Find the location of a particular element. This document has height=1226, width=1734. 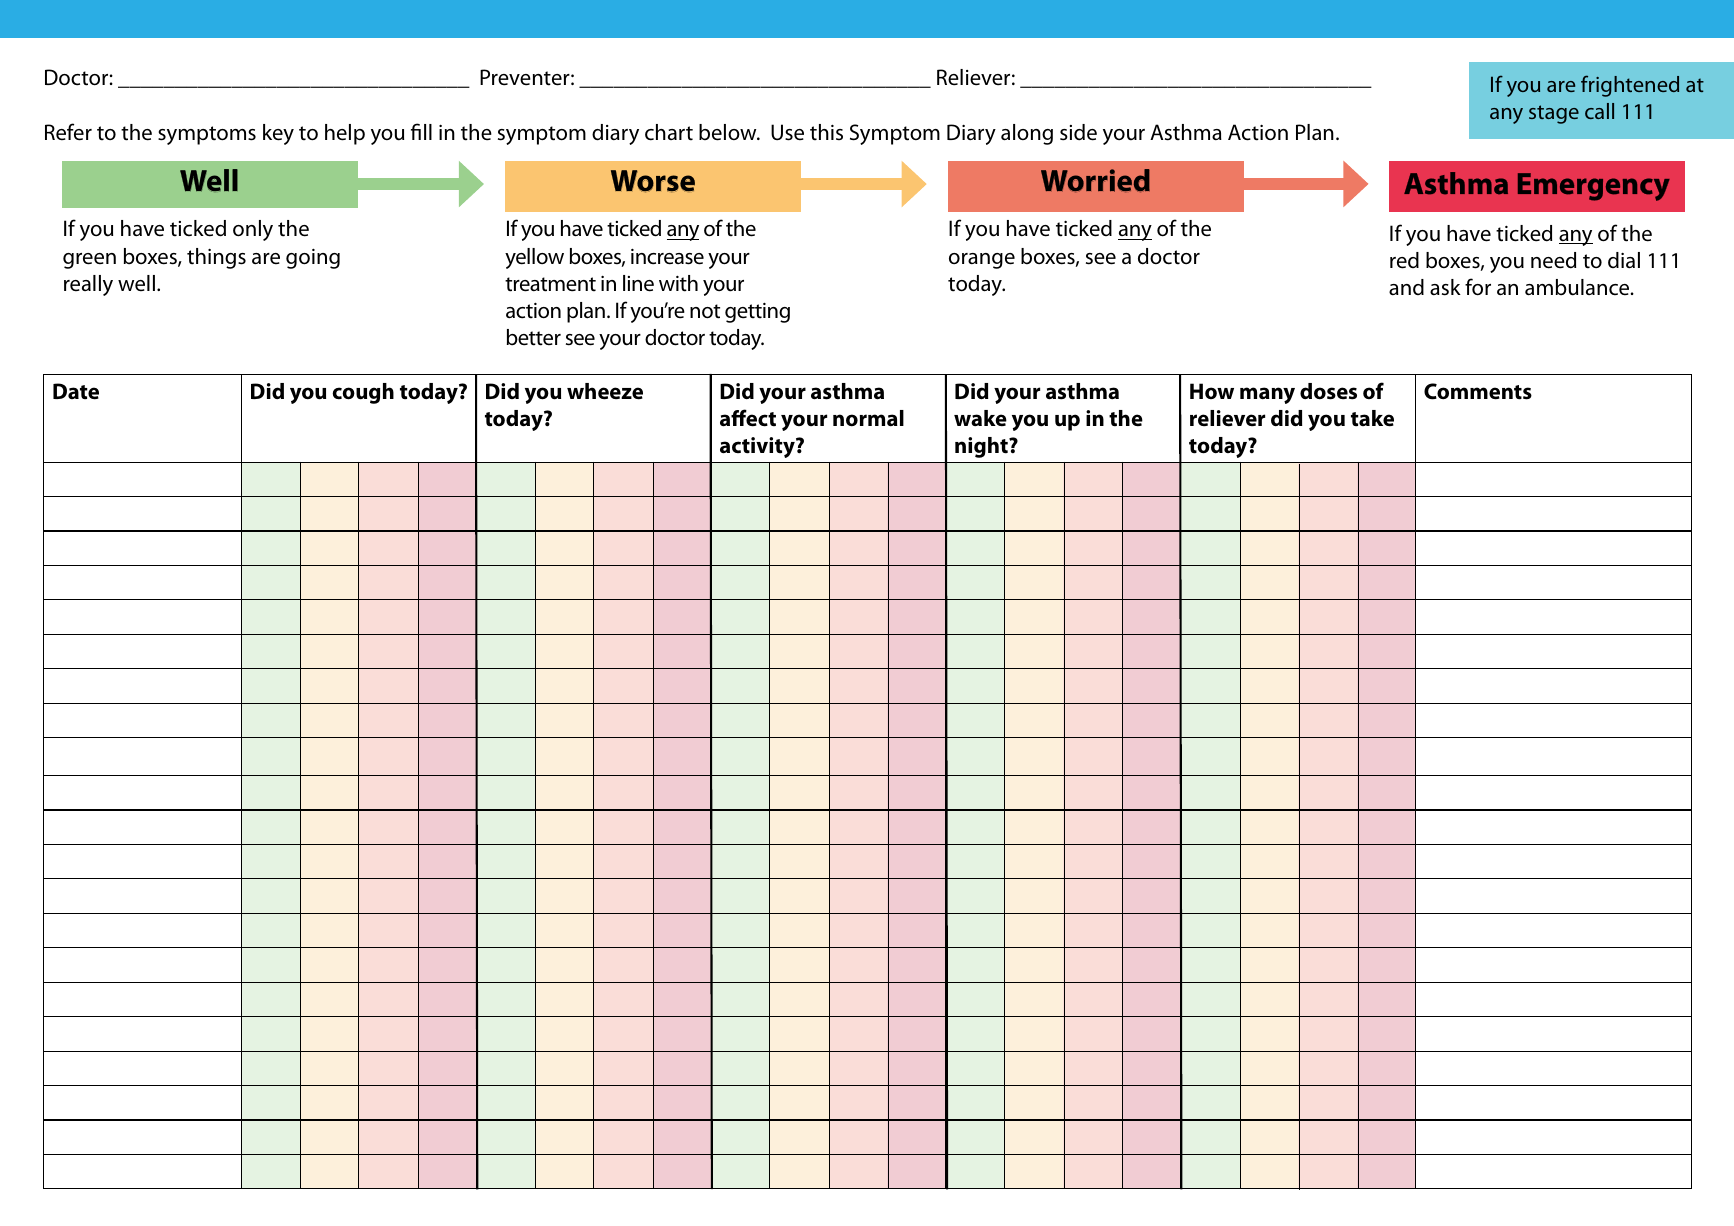

only is located at coordinates (253, 230).
